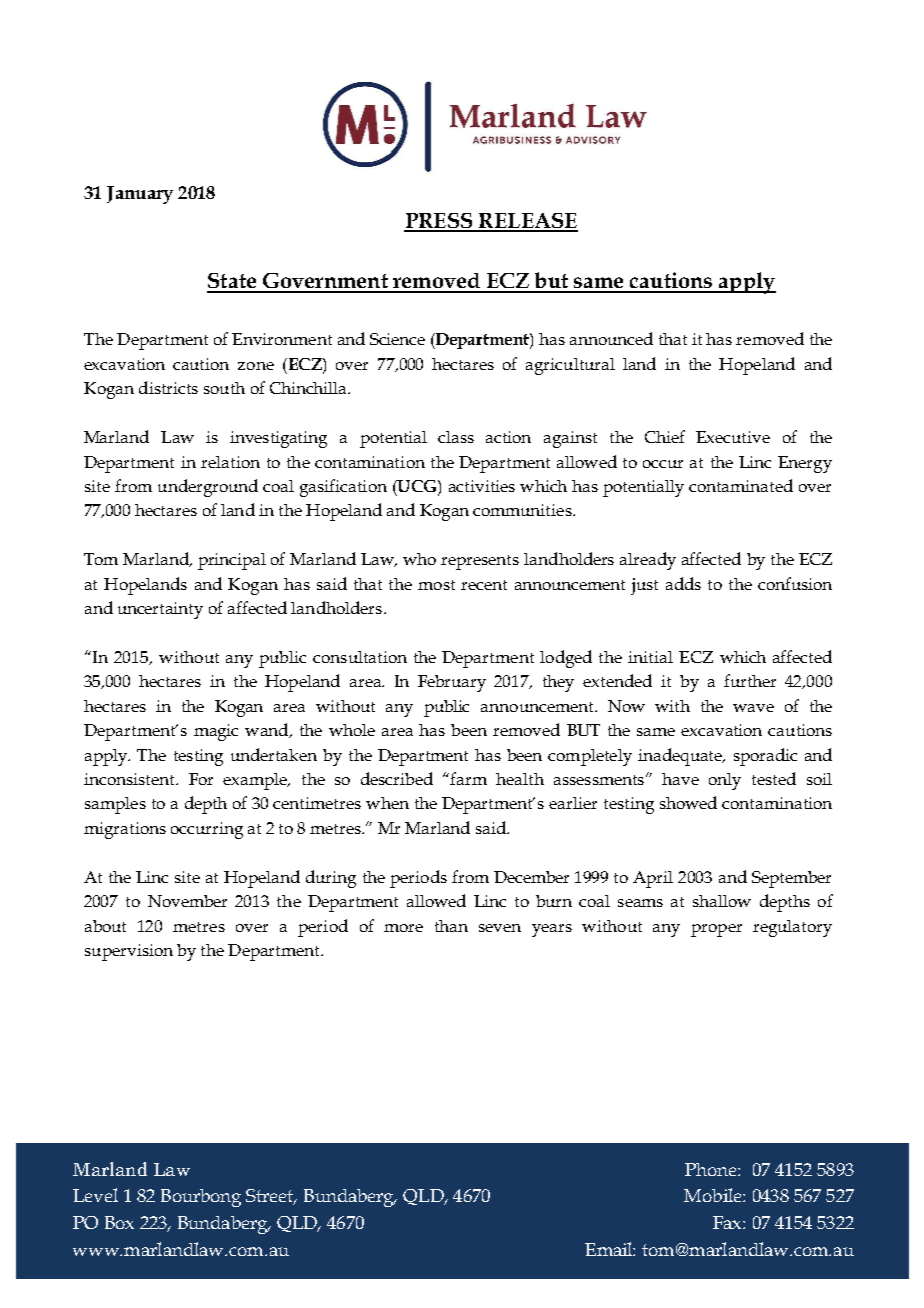  I want to click on shallow, so click(722, 901).
